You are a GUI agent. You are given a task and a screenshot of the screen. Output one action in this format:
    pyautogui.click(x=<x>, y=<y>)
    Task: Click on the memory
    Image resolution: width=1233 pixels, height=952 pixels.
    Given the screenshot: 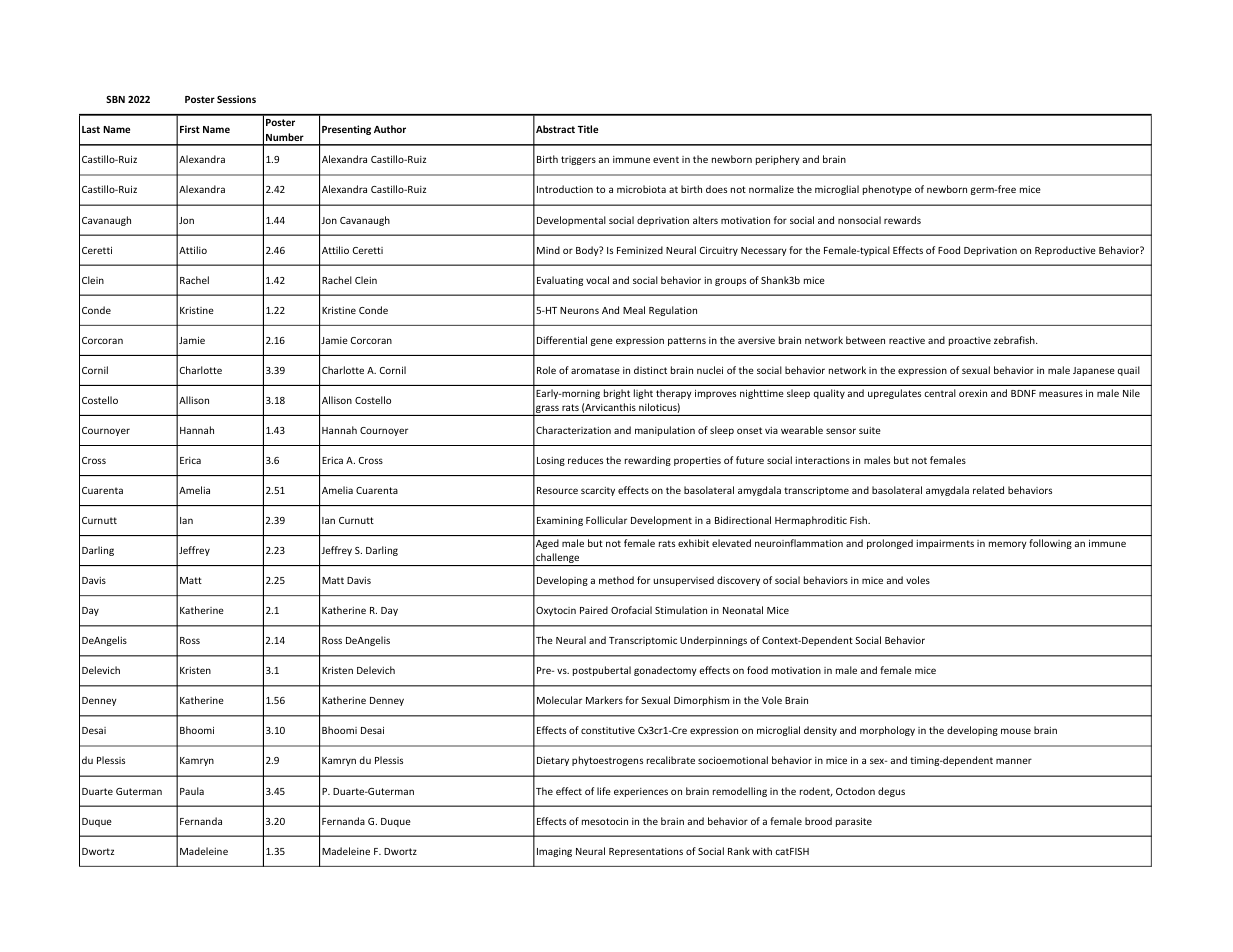 What is the action you would take?
    pyautogui.click(x=1008, y=545)
